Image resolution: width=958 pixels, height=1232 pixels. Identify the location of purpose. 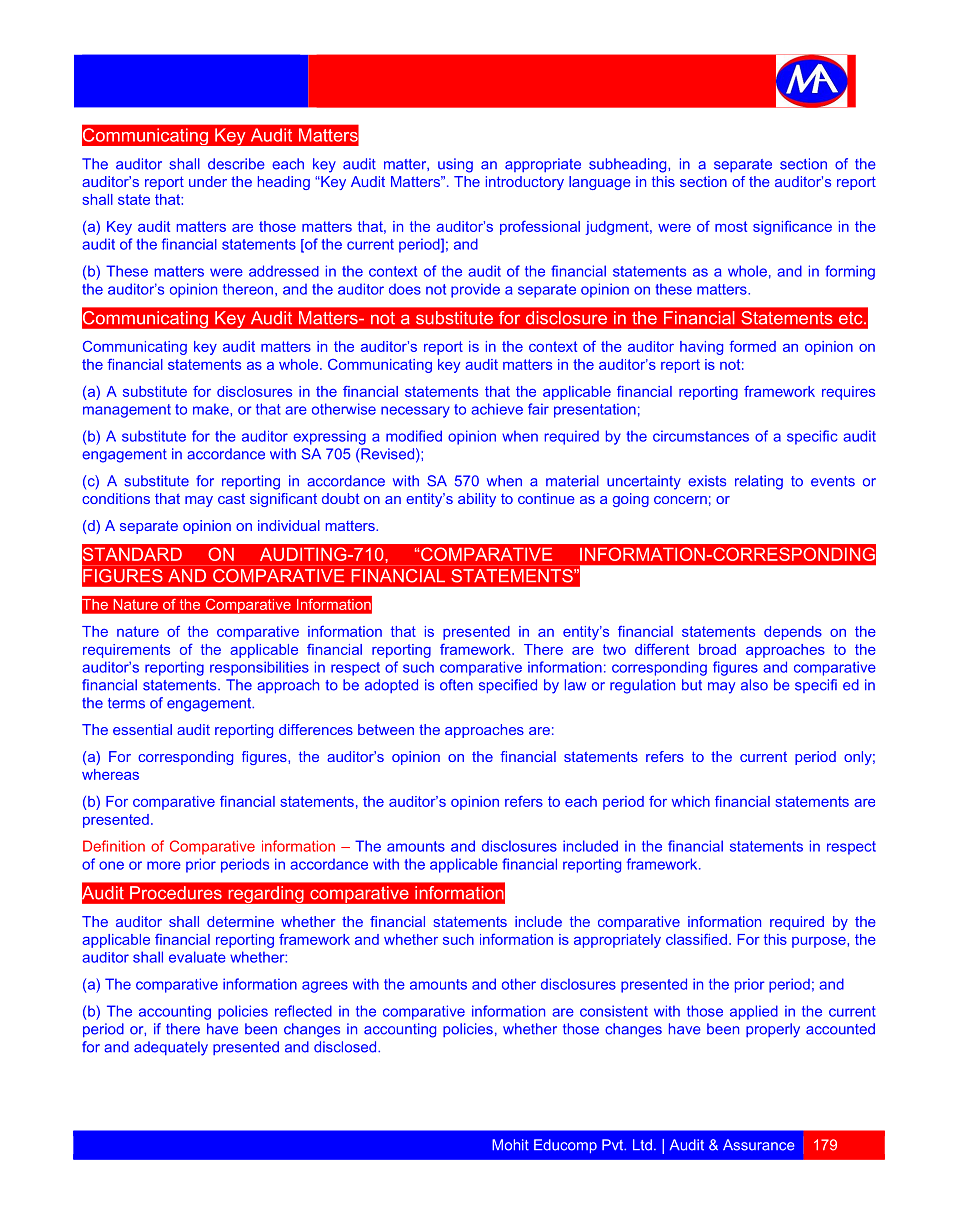
(820, 942).
